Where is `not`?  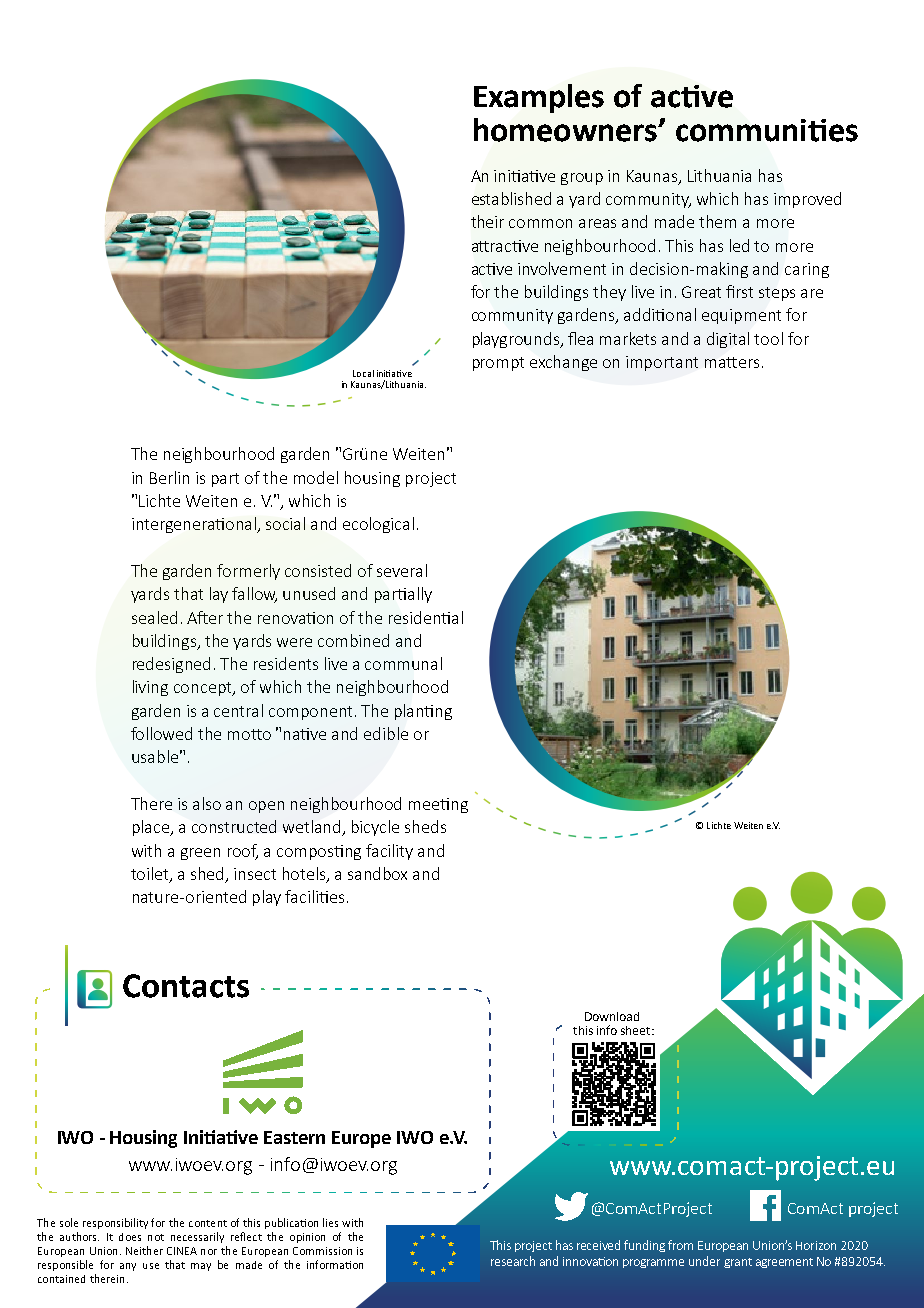 not is located at coordinates (156, 1237).
